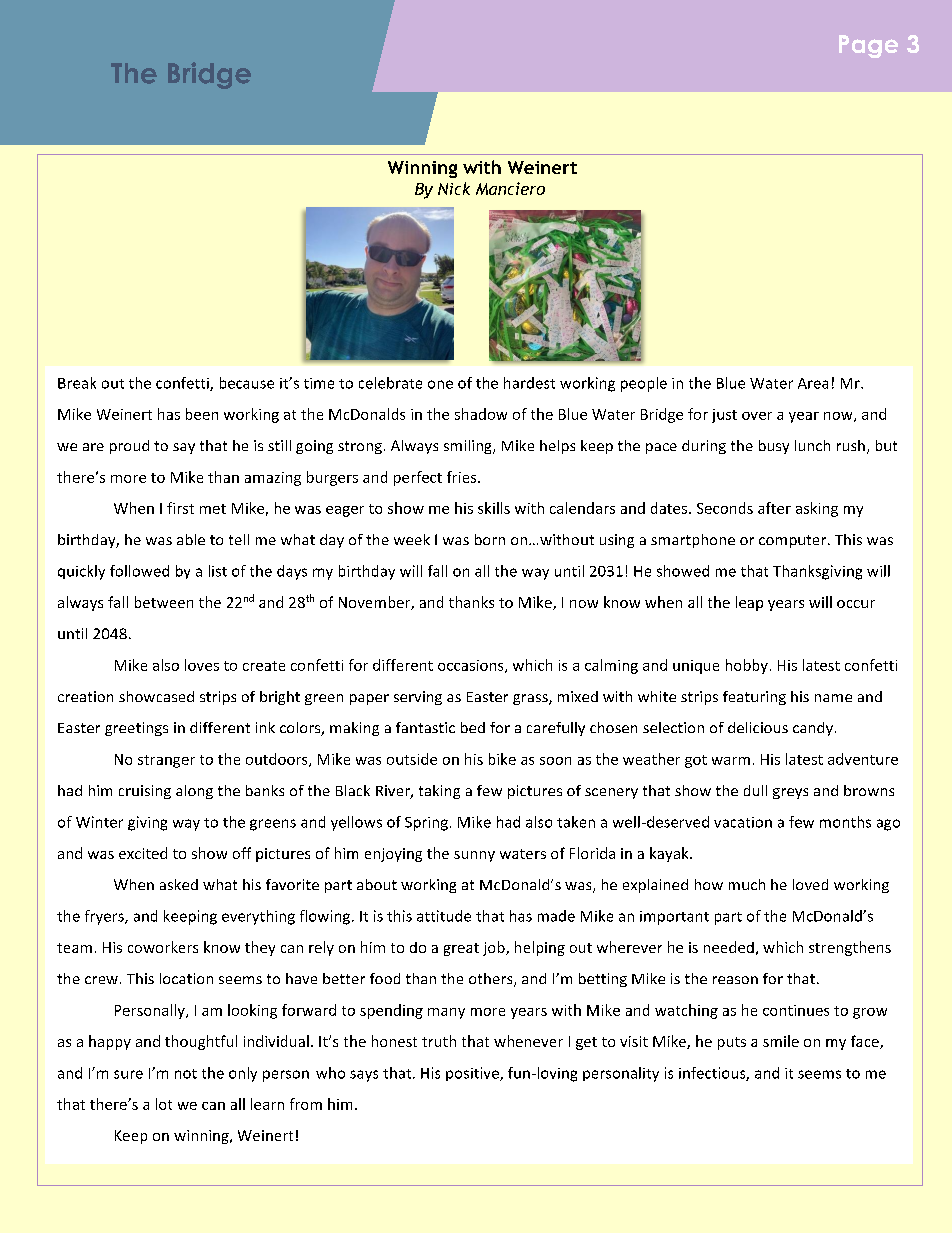 The height and width of the page is (1233, 952). Describe the element at coordinates (473, 727) in the page. I see `bed` at that location.
